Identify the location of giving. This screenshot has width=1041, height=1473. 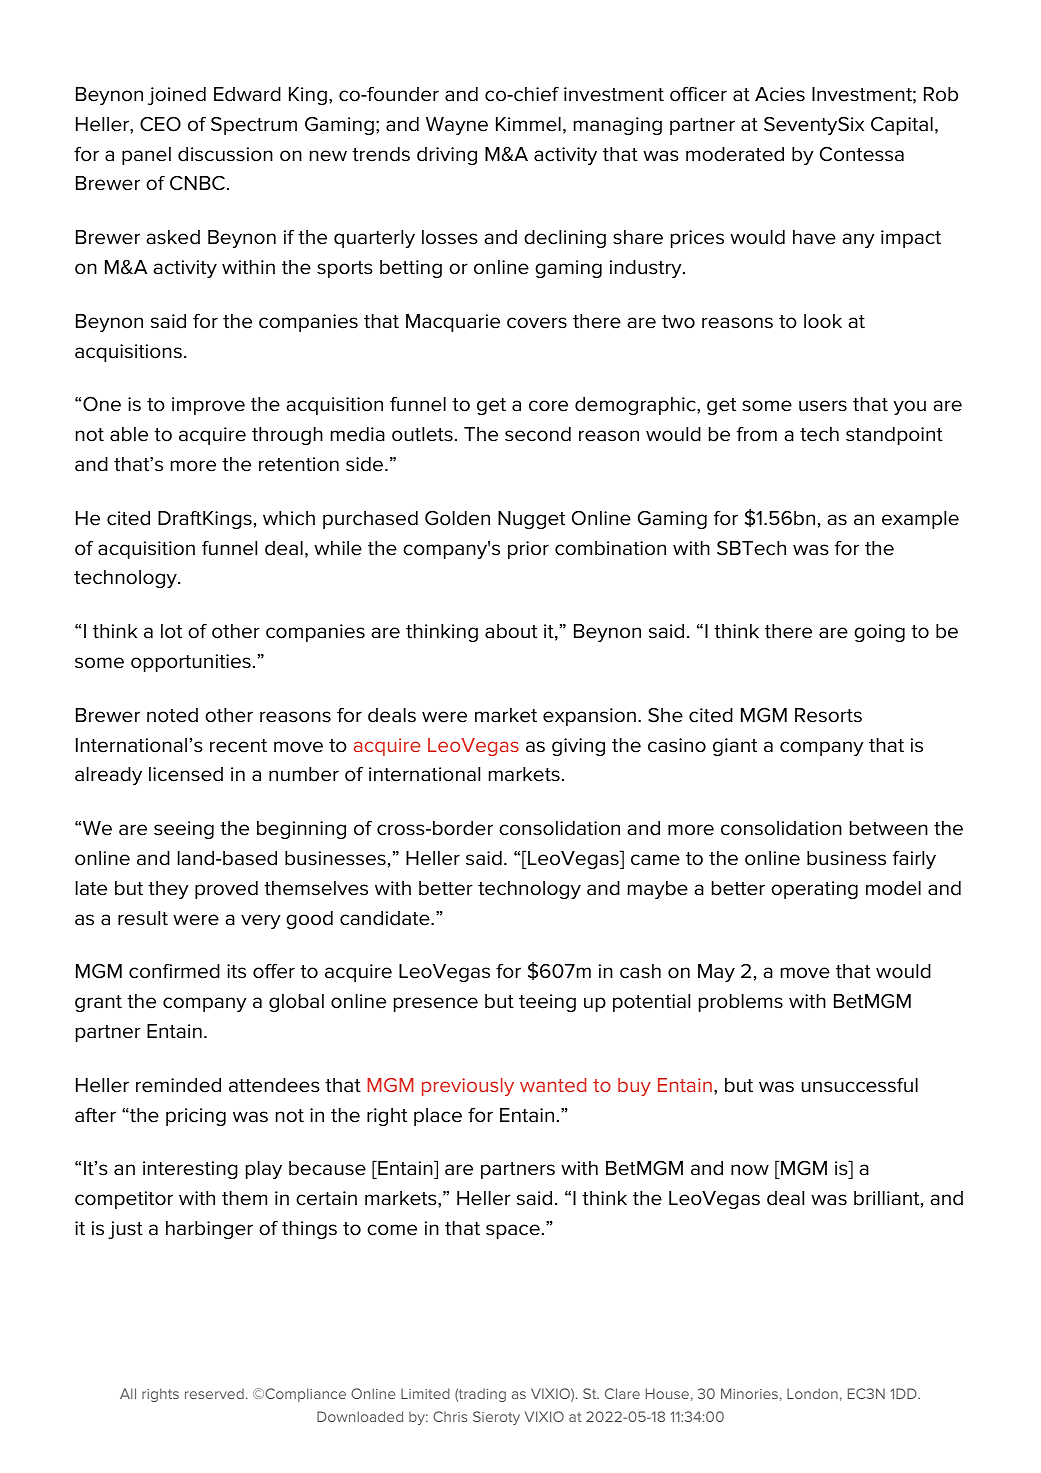
(578, 747).
